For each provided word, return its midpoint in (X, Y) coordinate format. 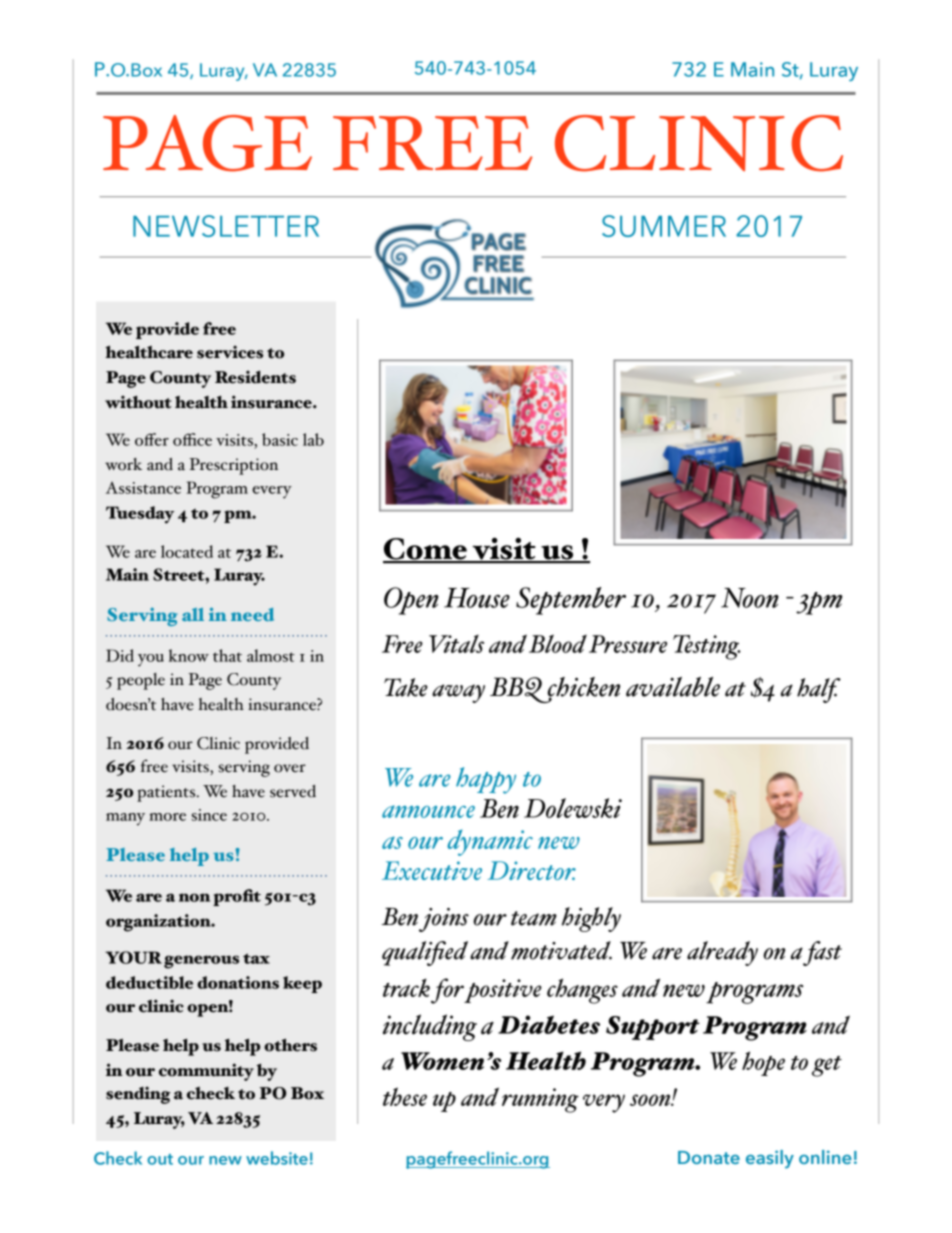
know (189, 655)
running (540, 1100)
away (458, 693)
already (722, 953)
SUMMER (664, 226)
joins (444, 920)
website (277, 1158)
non (194, 897)
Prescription (234, 466)
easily (770, 1159)
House (477, 598)
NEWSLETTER (226, 226)
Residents (255, 377)
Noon (750, 598)
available (673, 687)
